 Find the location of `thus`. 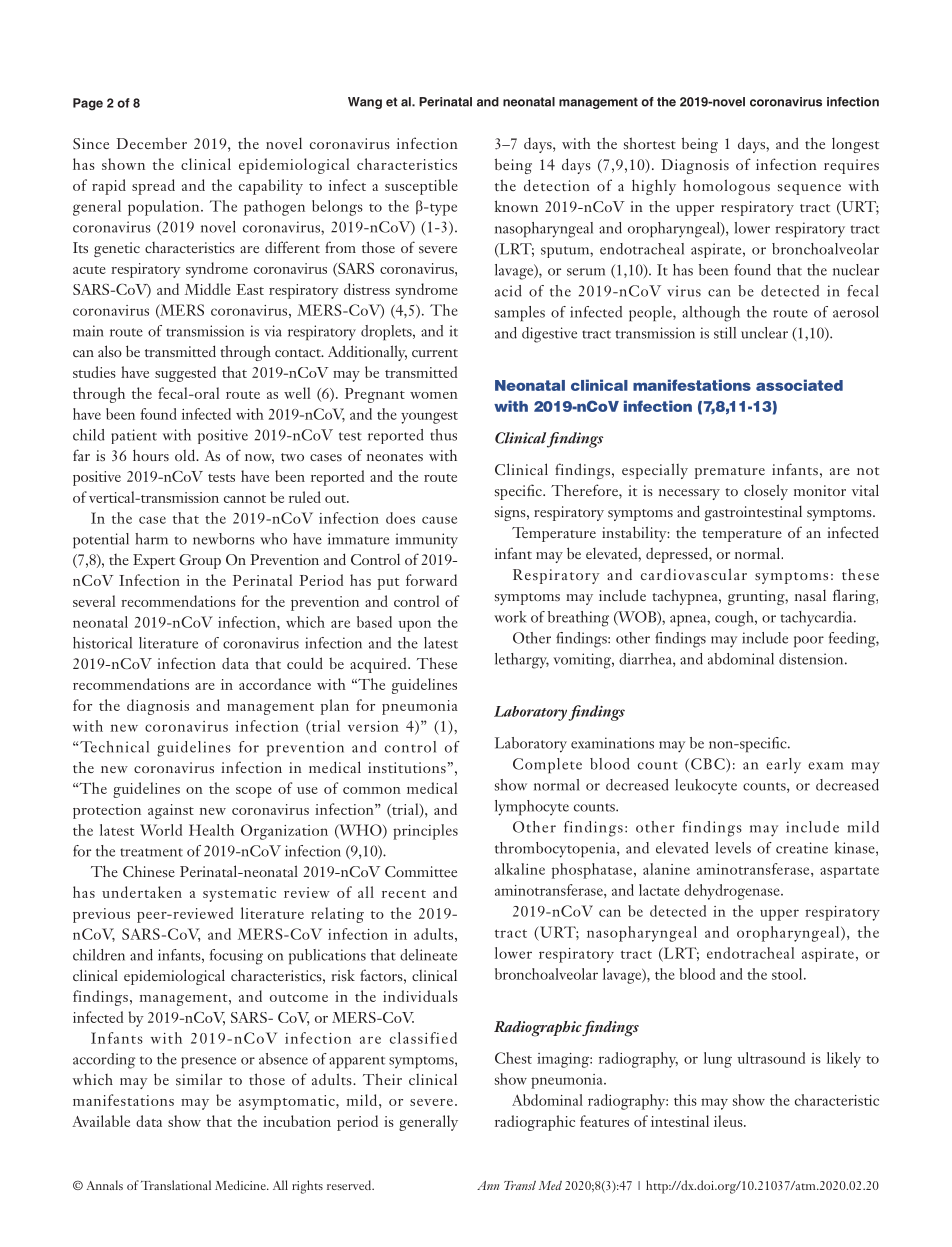

thus is located at coordinates (443, 435).
